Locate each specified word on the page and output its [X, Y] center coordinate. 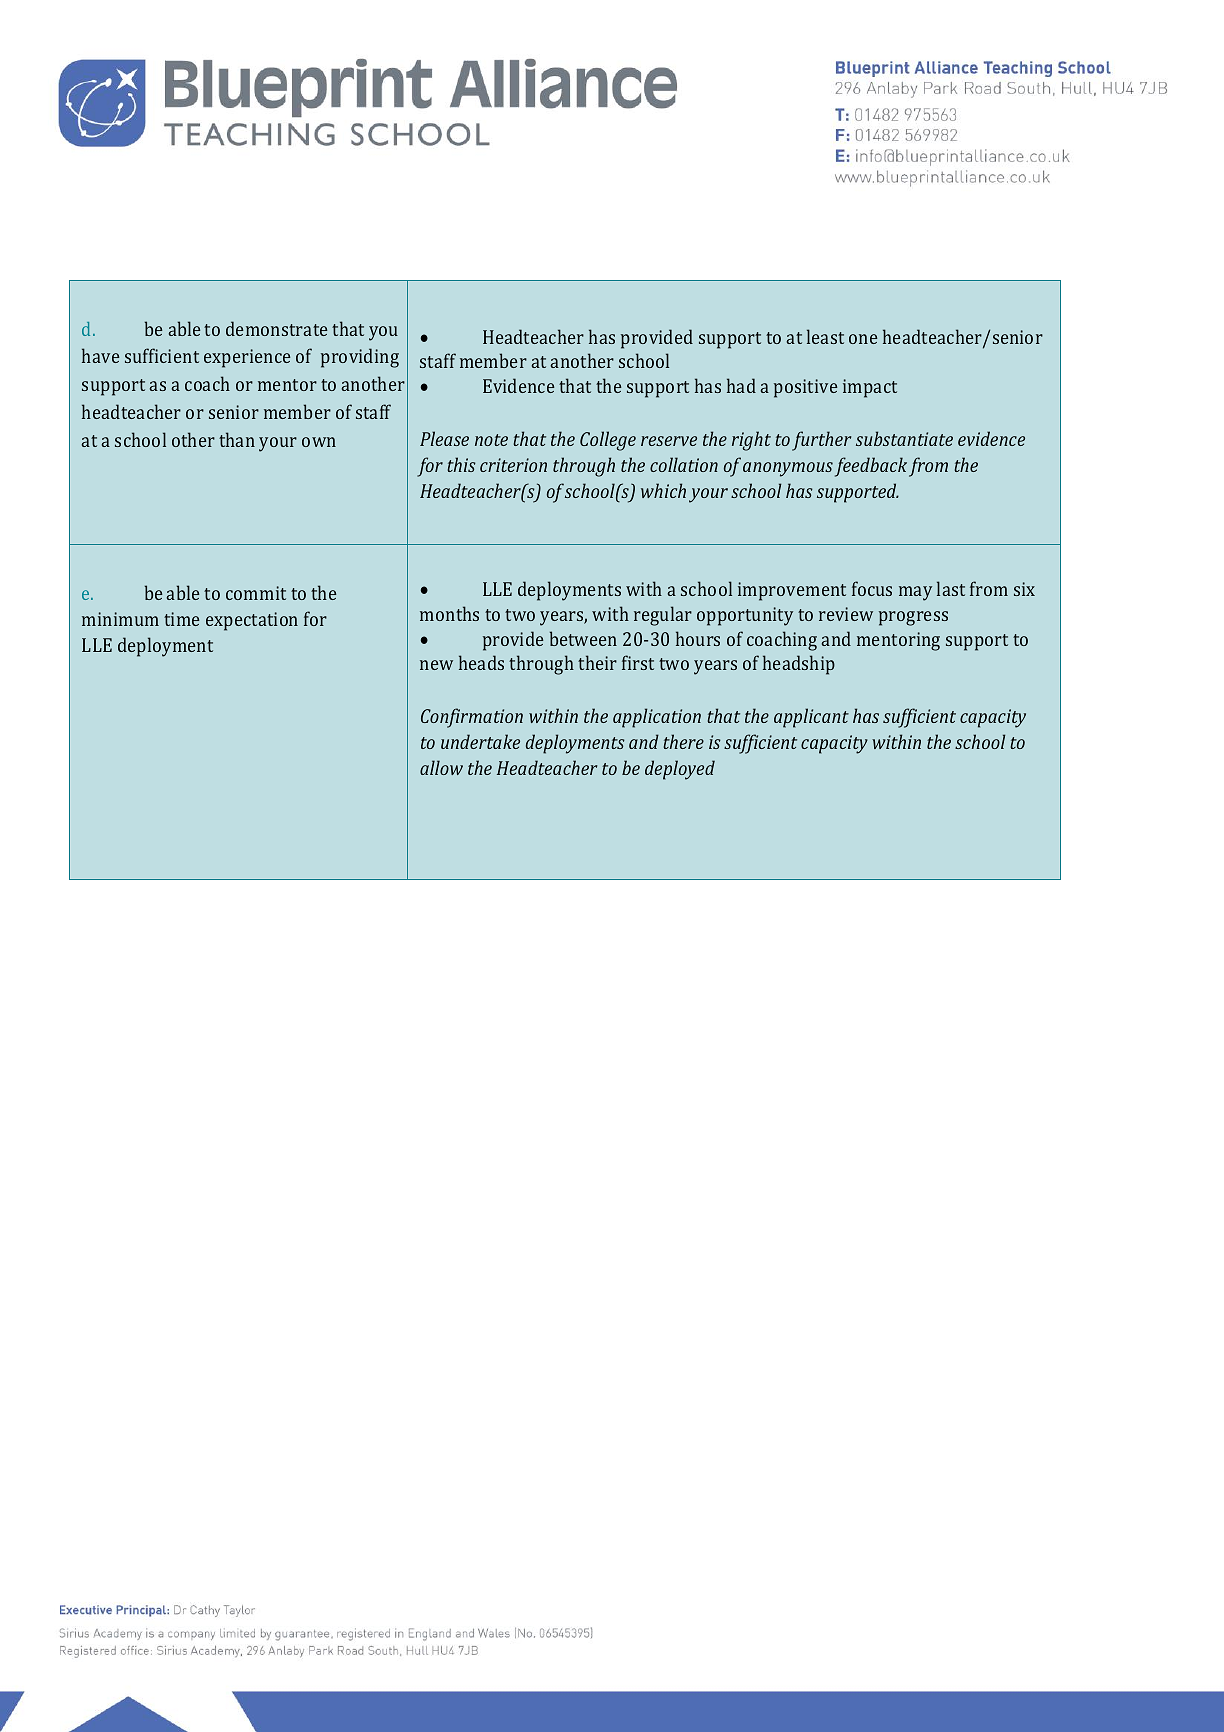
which [663, 490]
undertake [480, 741]
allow [441, 767]
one [863, 339]
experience [247, 358]
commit [256, 593]
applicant [811, 718]
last [951, 588]
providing [360, 358]
